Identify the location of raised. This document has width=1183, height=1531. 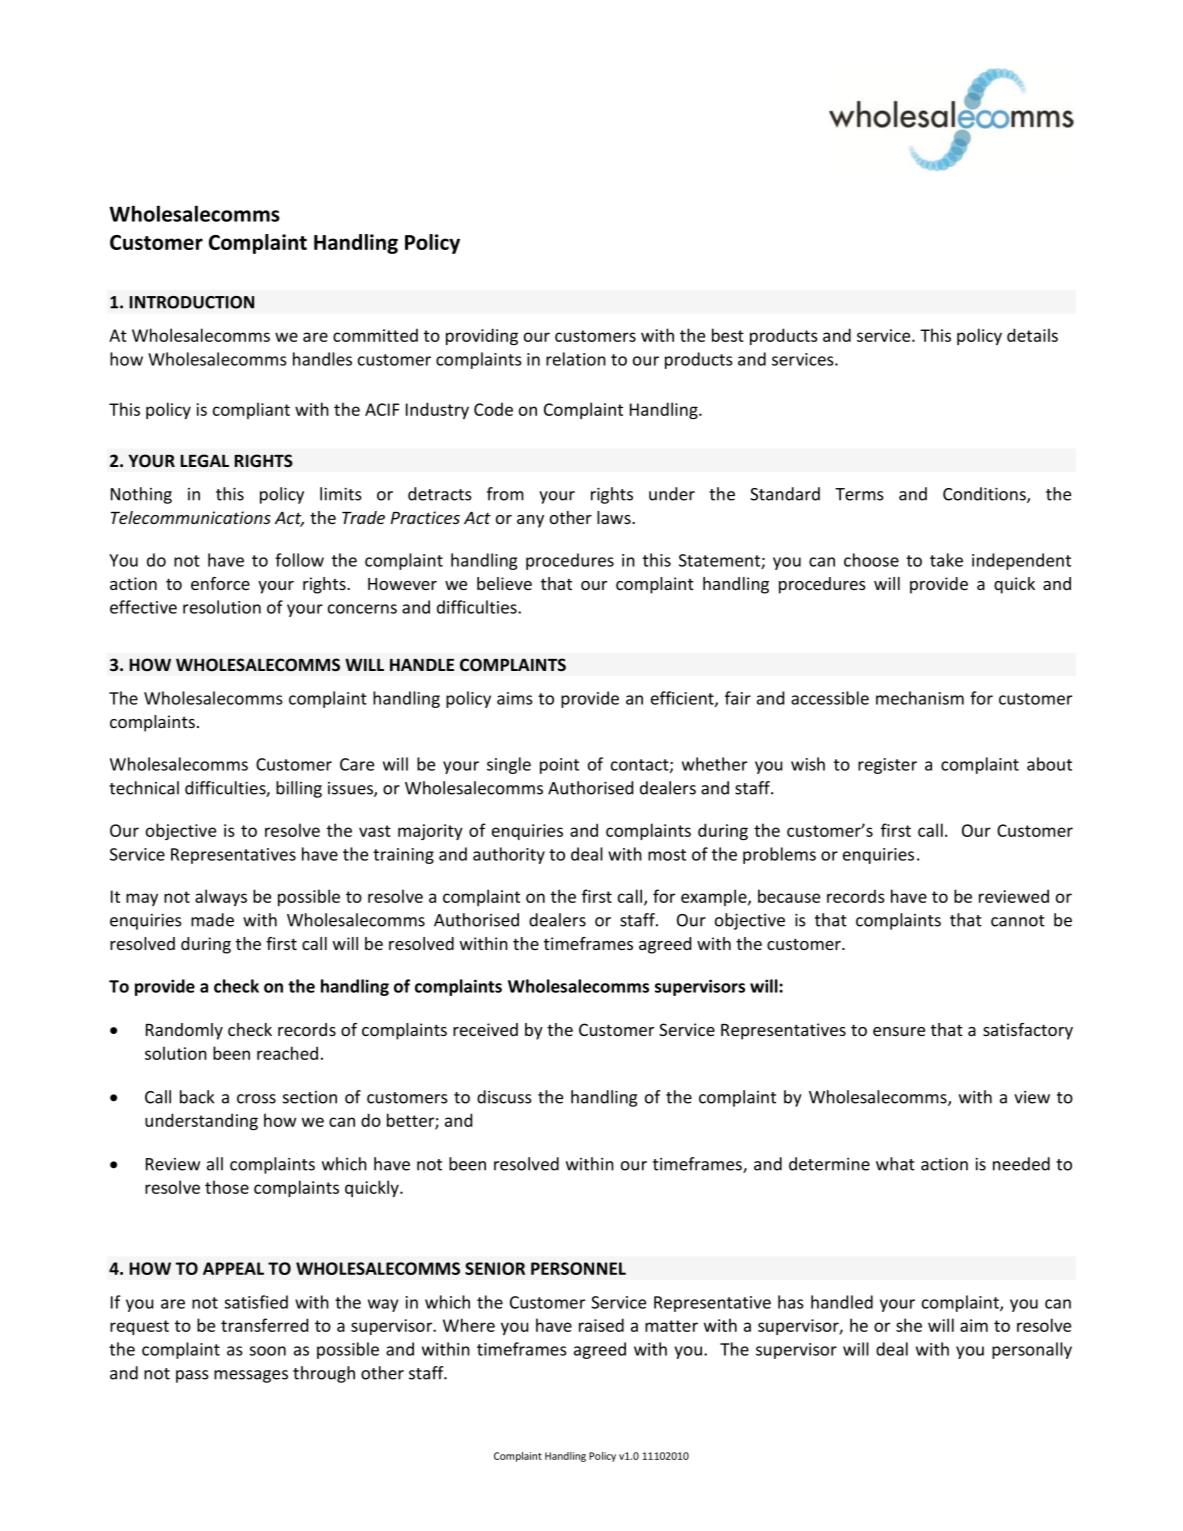
(601, 1325).
